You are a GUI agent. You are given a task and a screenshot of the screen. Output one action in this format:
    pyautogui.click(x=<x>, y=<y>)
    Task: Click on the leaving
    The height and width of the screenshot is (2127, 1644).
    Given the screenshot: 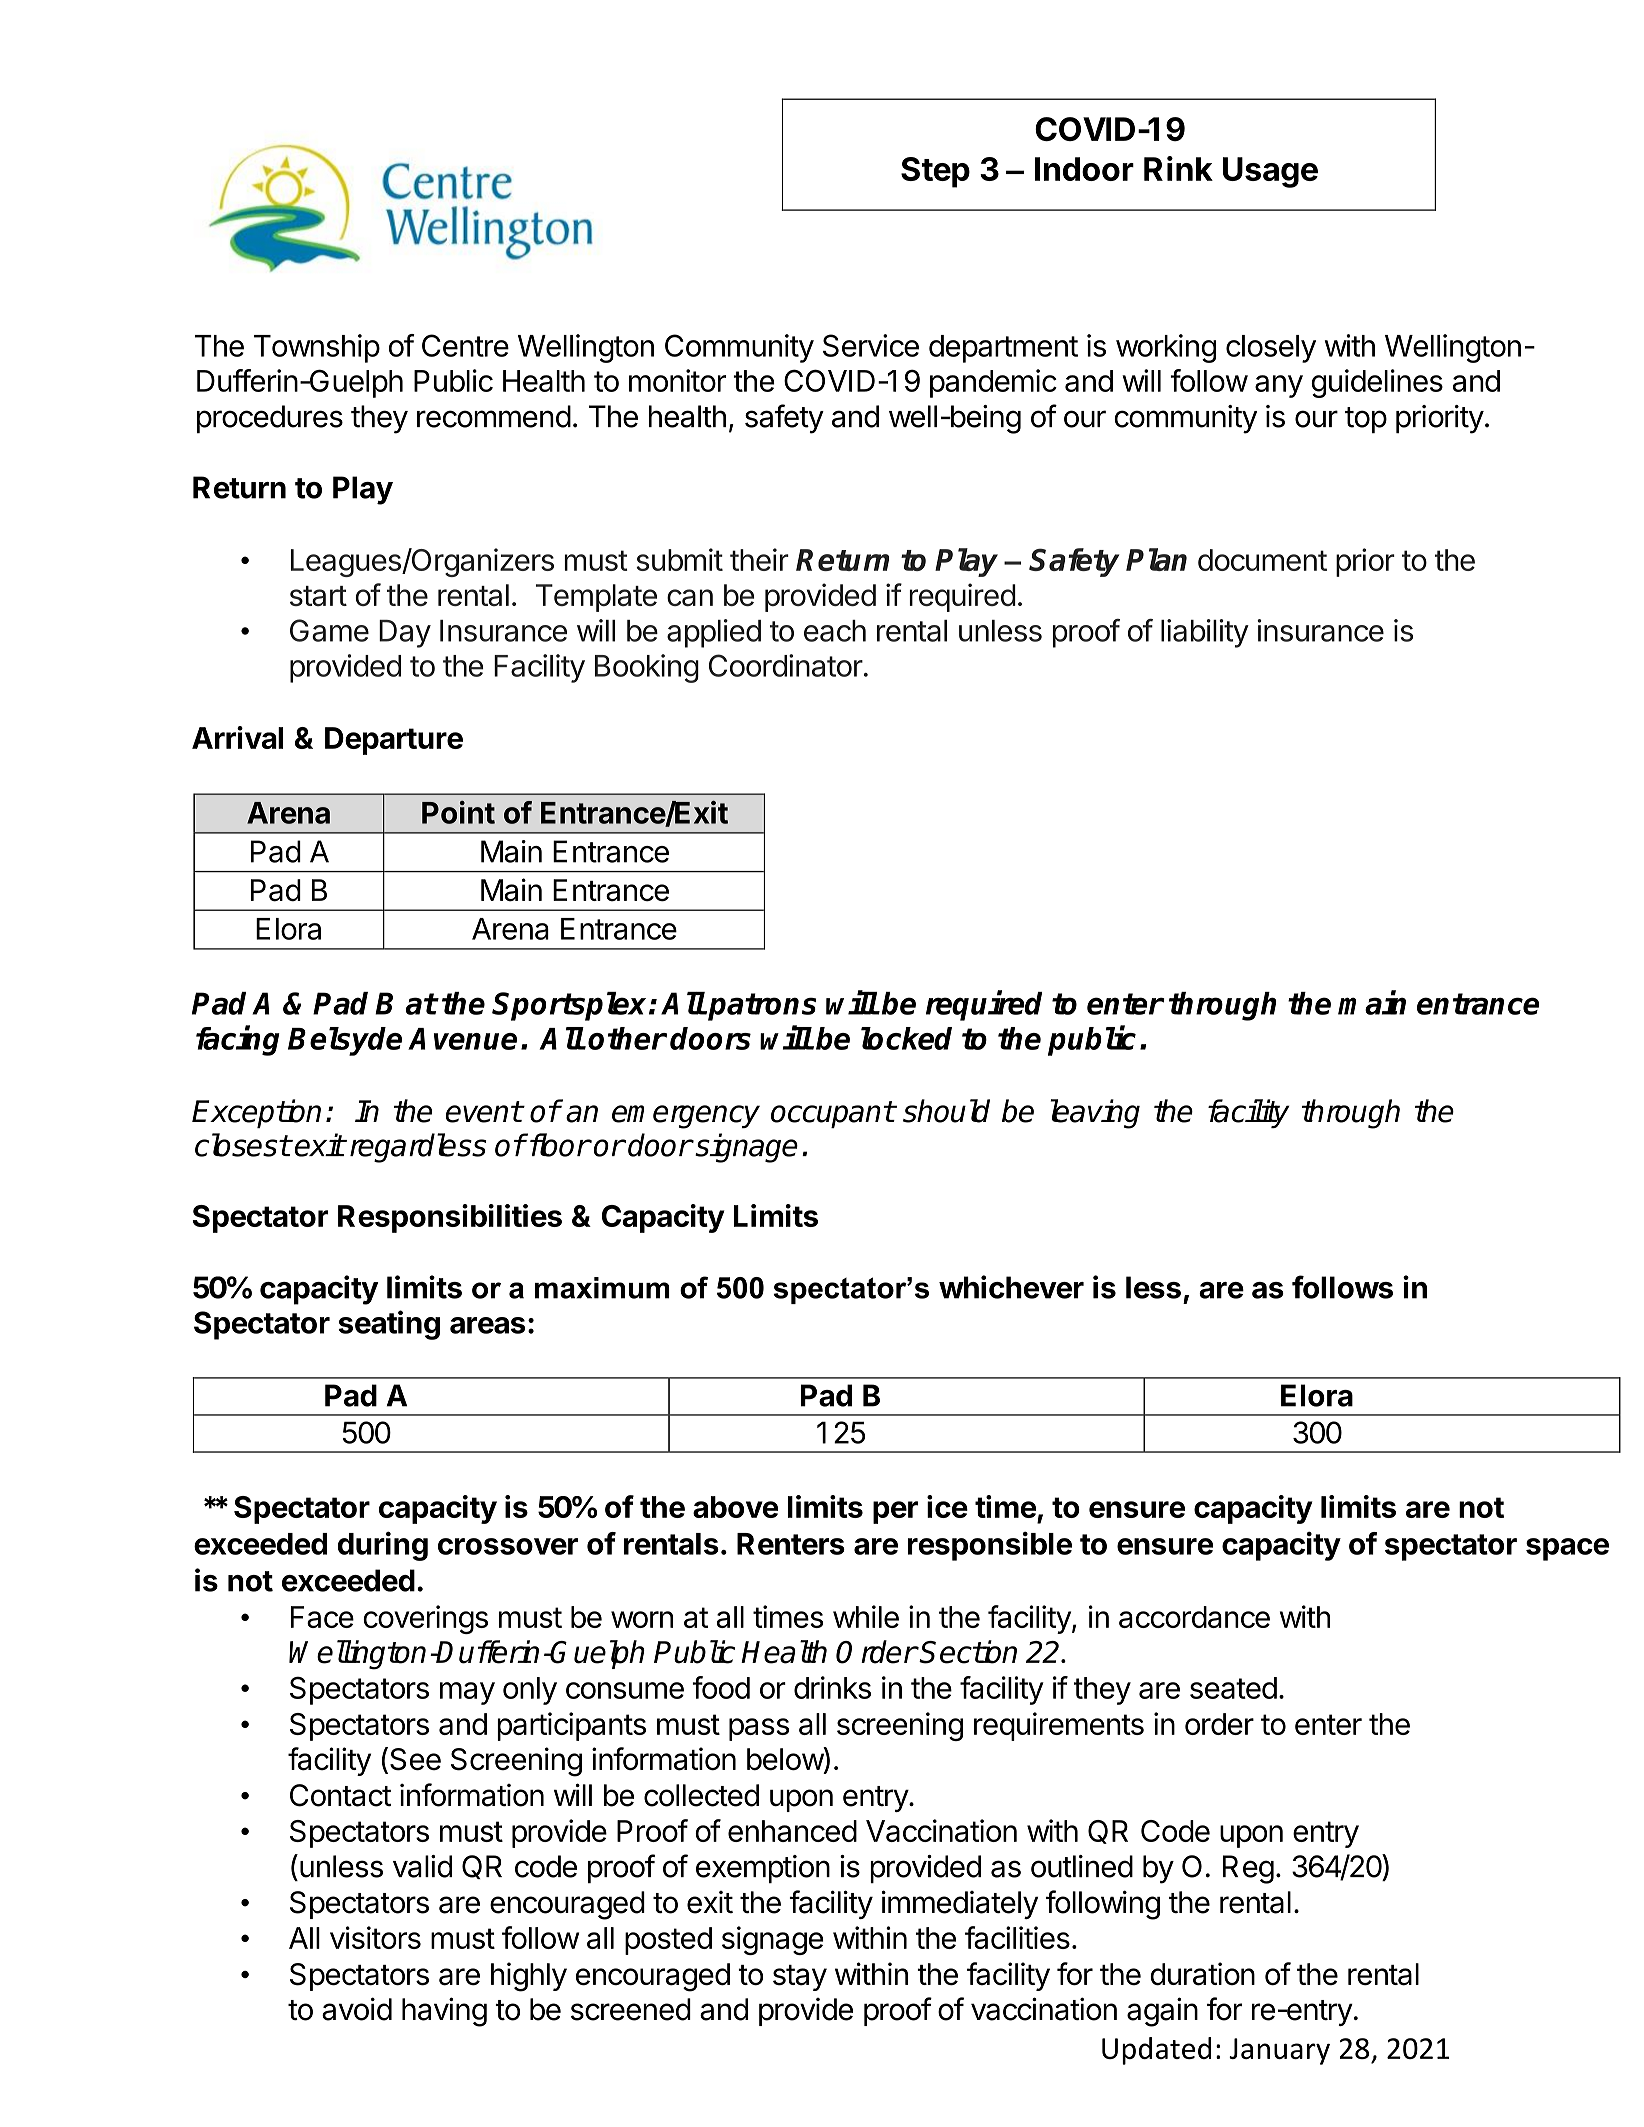 What is the action you would take?
    pyautogui.click(x=1095, y=1114)
